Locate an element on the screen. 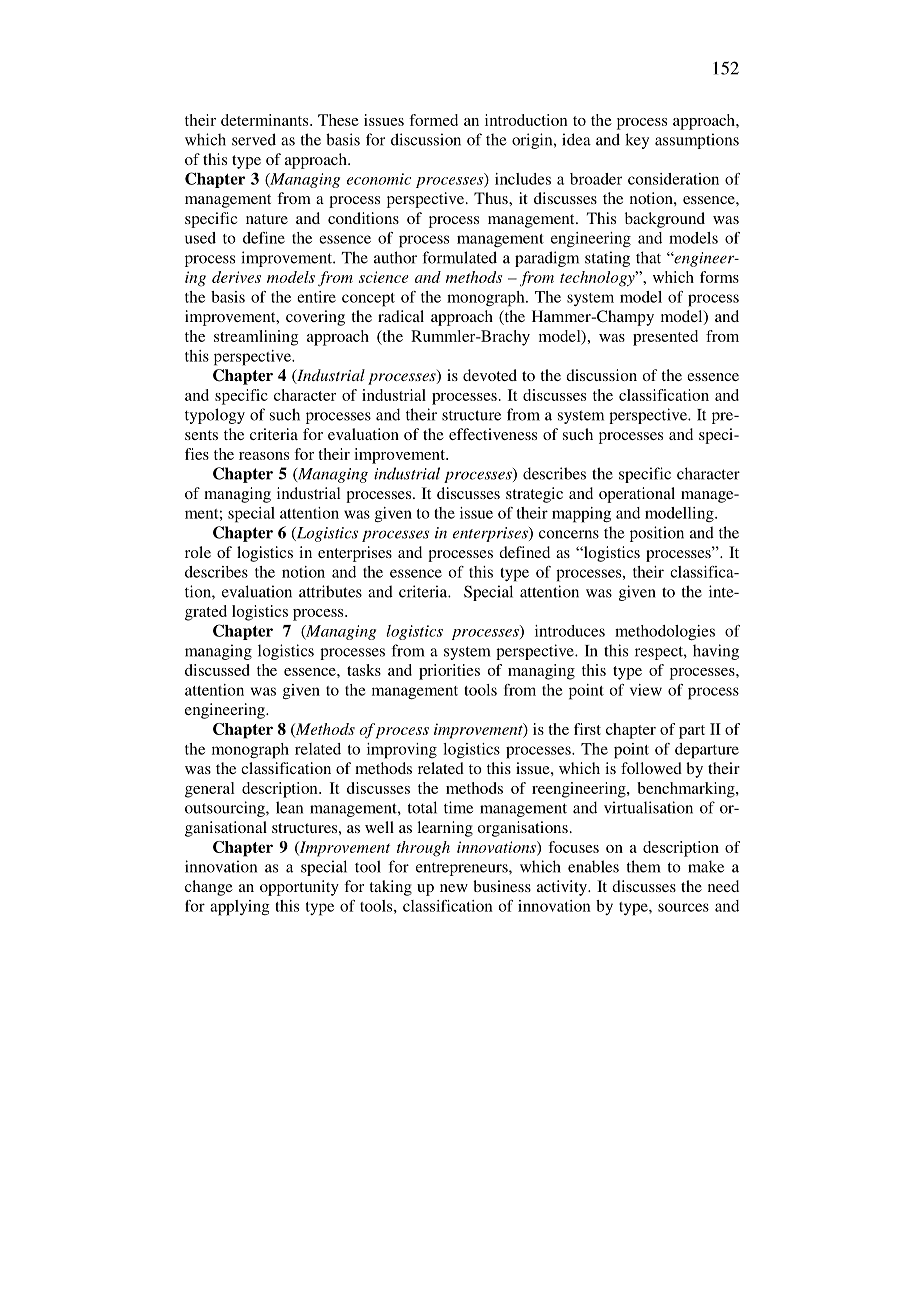 This screenshot has width=924, height=1308. key is located at coordinates (637, 141).
